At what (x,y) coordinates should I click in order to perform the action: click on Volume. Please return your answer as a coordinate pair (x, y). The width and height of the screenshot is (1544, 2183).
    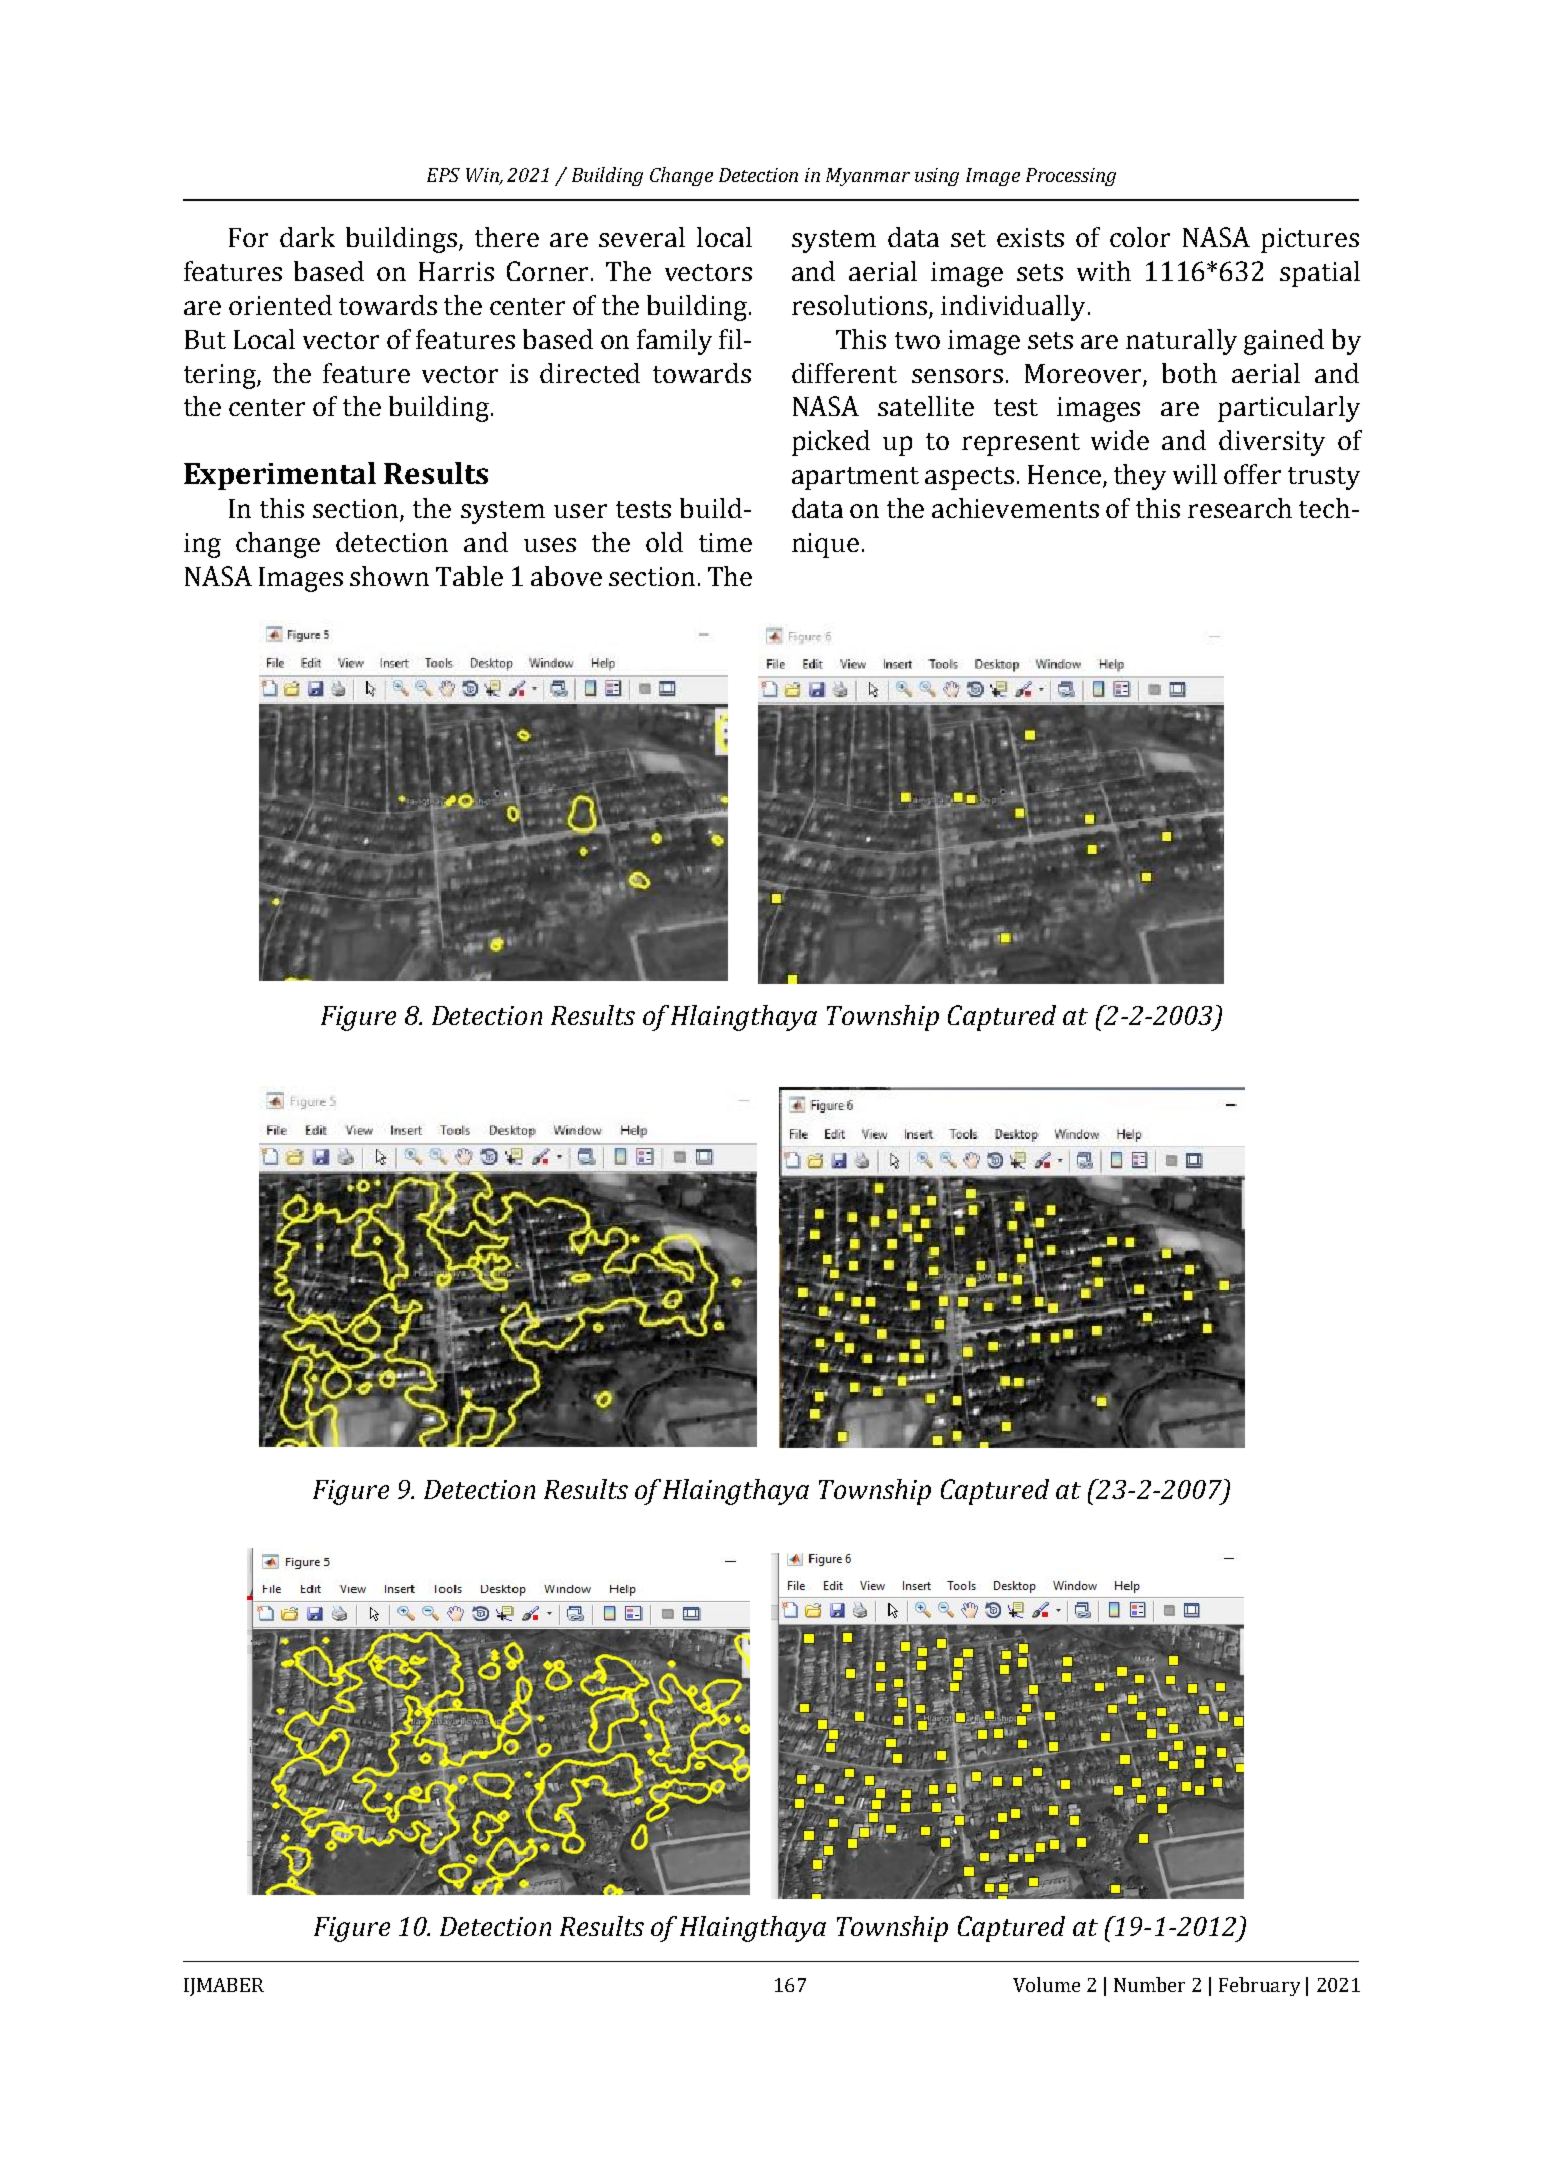
    Looking at the image, I should click on (1046, 1984).
